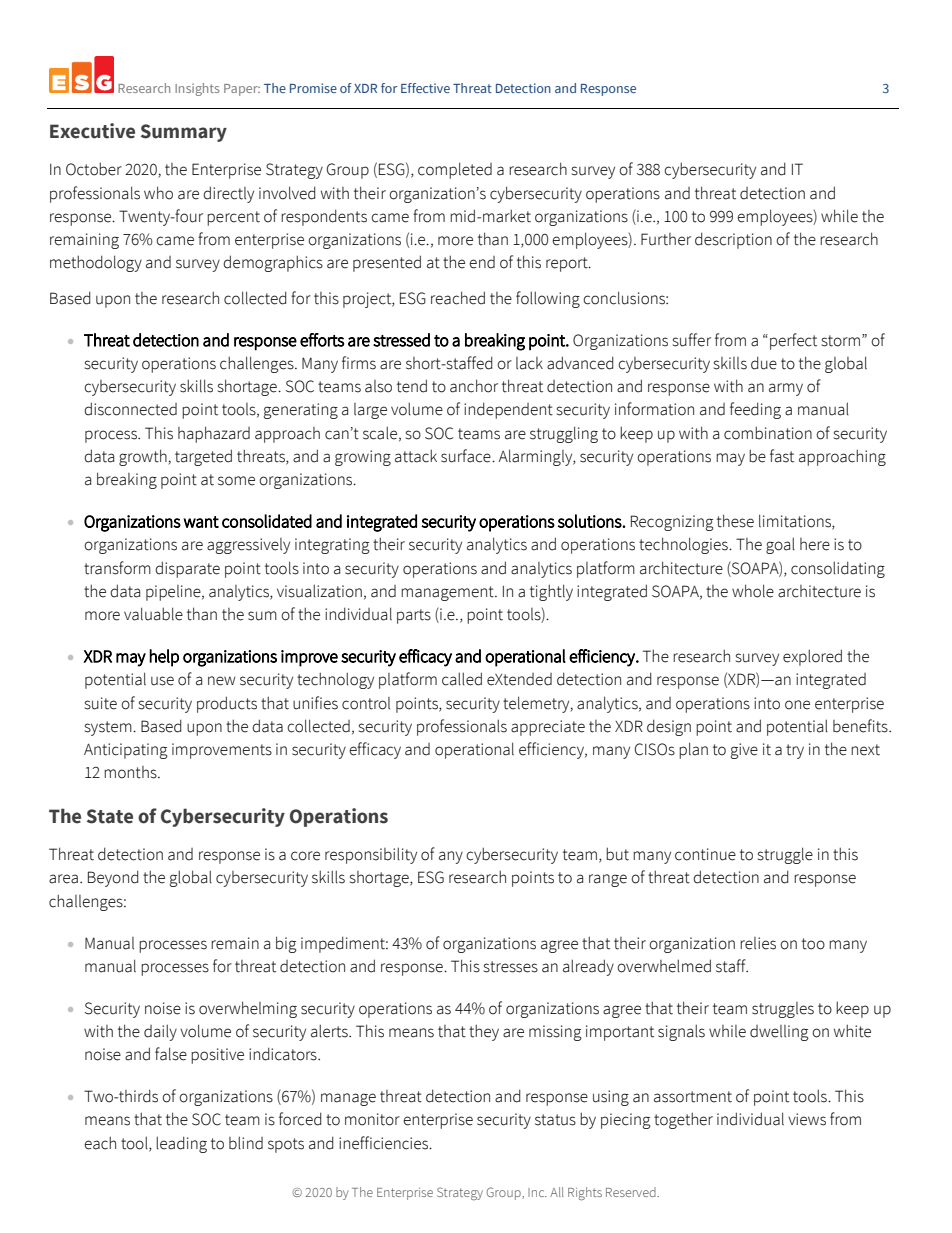 This screenshot has width=952, height=1233. What do you see at coordinates (110, 816) in the screenshot?
I see `State` at bounding box center [110, 816].
